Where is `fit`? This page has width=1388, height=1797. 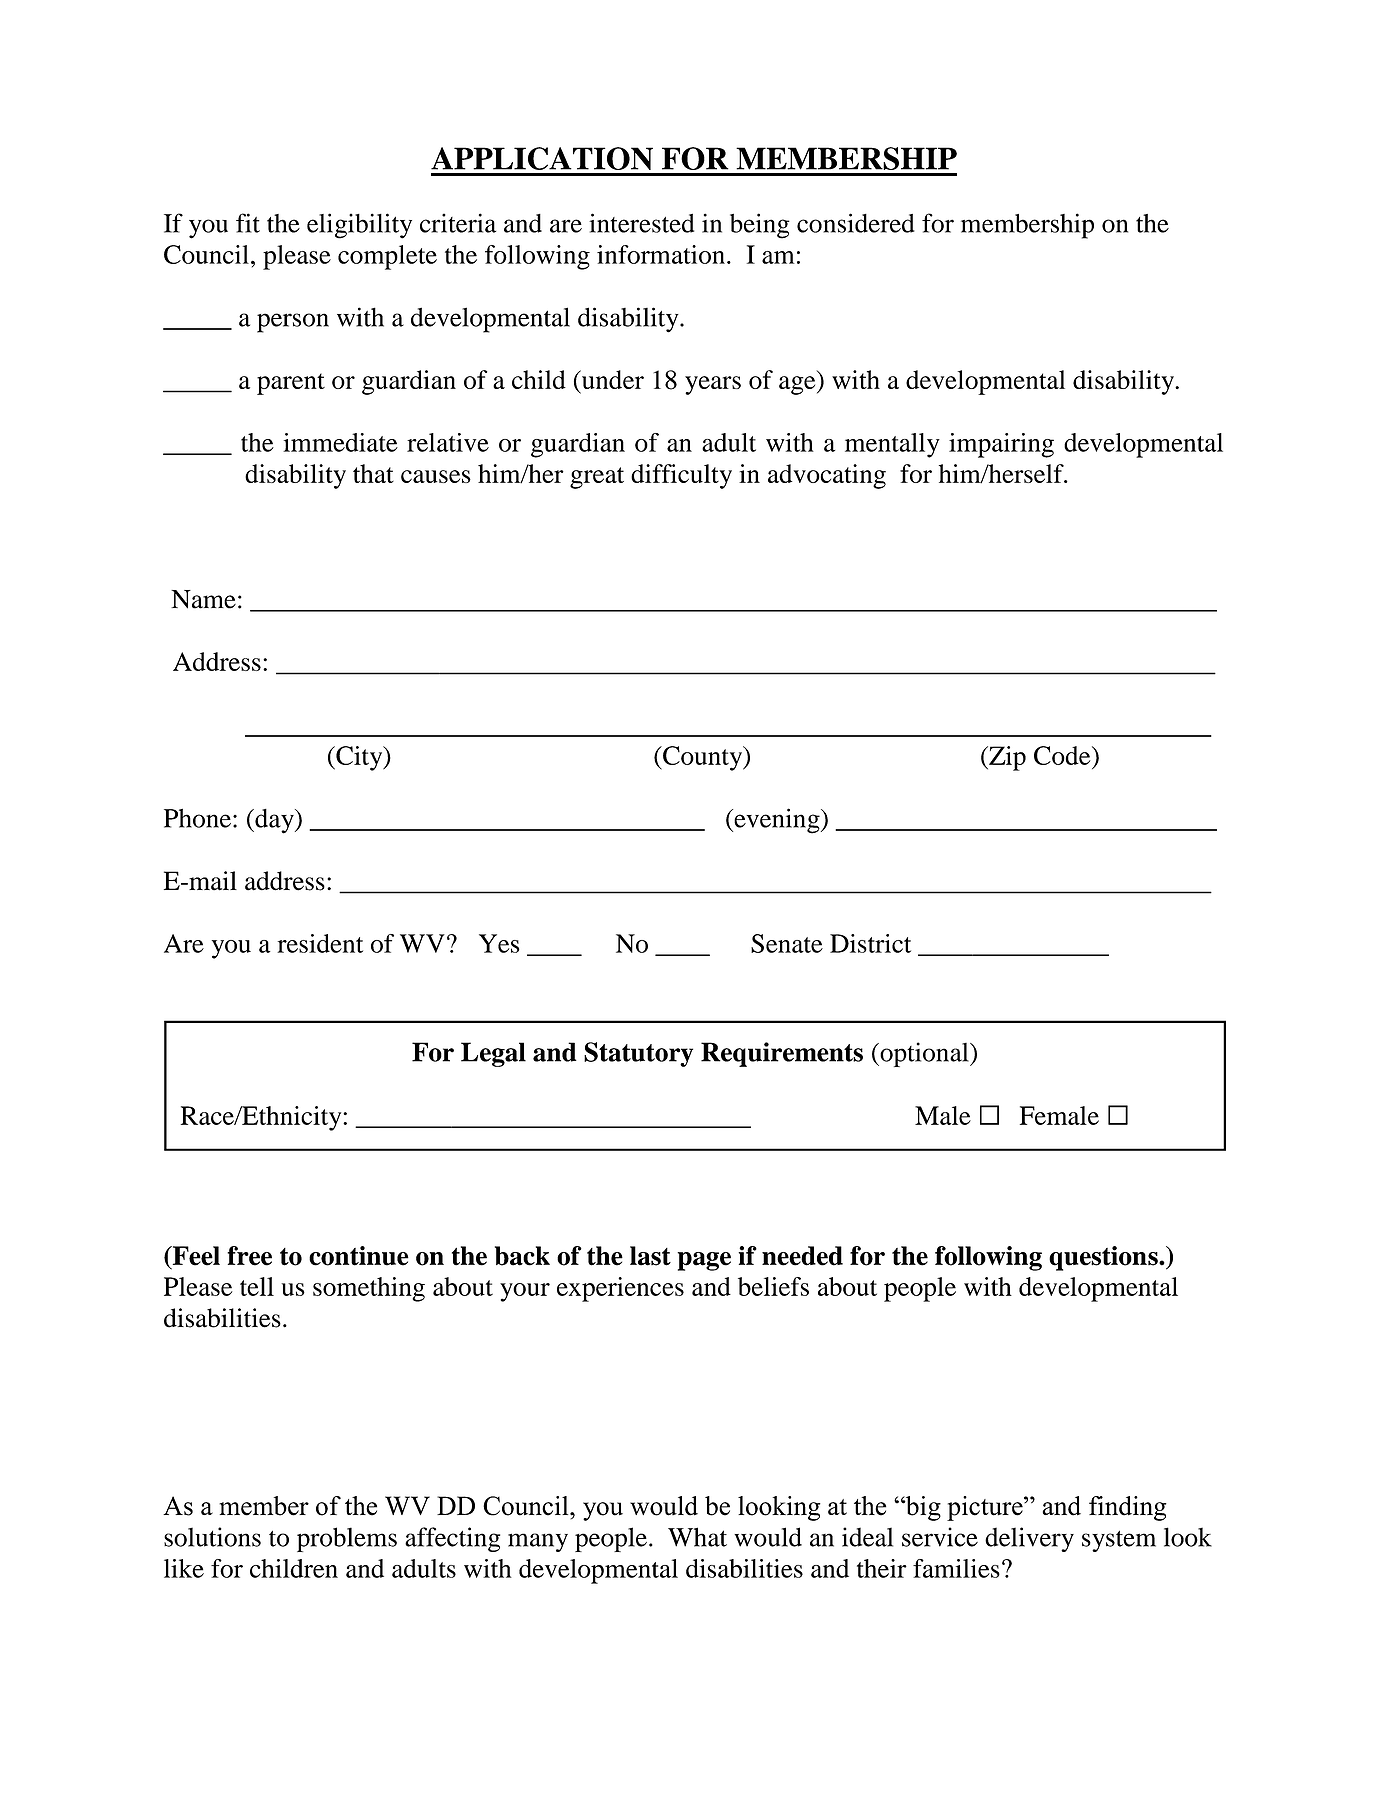 fit is located at coordinates (248, 223).
